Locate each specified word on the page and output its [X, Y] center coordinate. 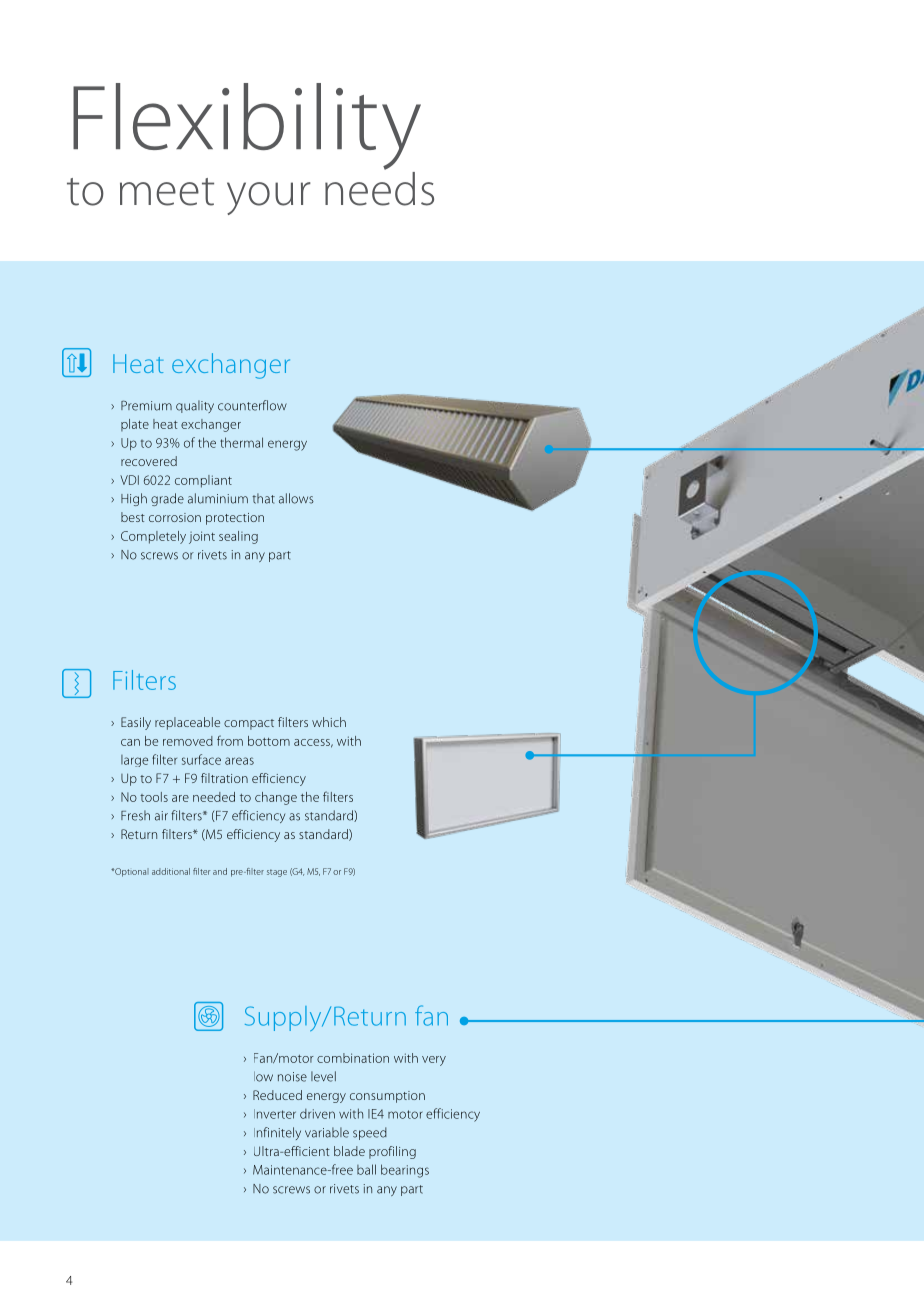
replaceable [187, 723]
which [329, 722]
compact [249, 724]
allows [296, 498]
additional [171, 871]
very [434, 1061]
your [269, 198]
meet [167, 192]
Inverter [275, 1114]
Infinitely [277, 1133]
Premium [146, 405]
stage [277, 873]
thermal [241, 442]
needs [379, 187]
